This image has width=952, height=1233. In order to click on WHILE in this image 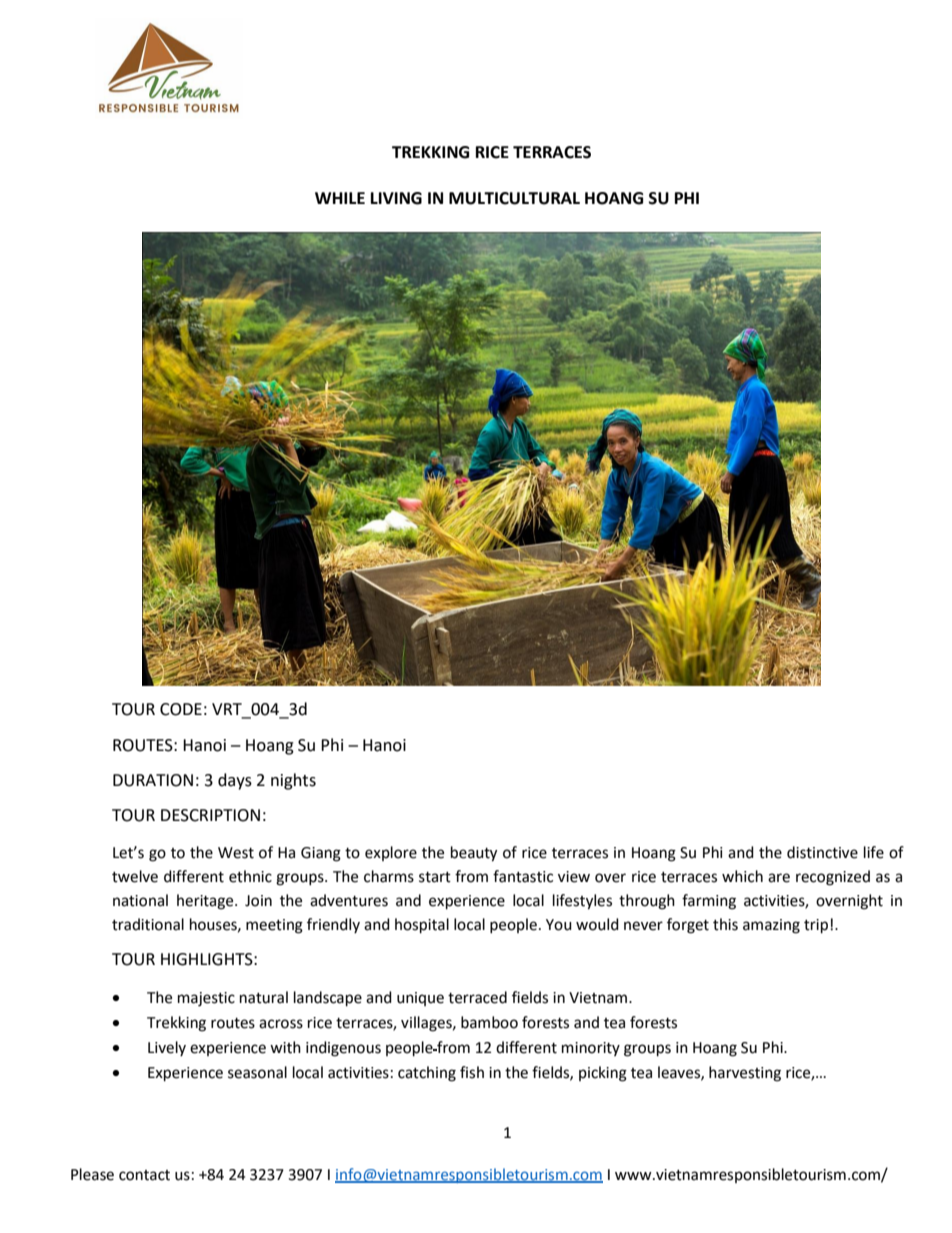, I will do `click(340, 198)`.
